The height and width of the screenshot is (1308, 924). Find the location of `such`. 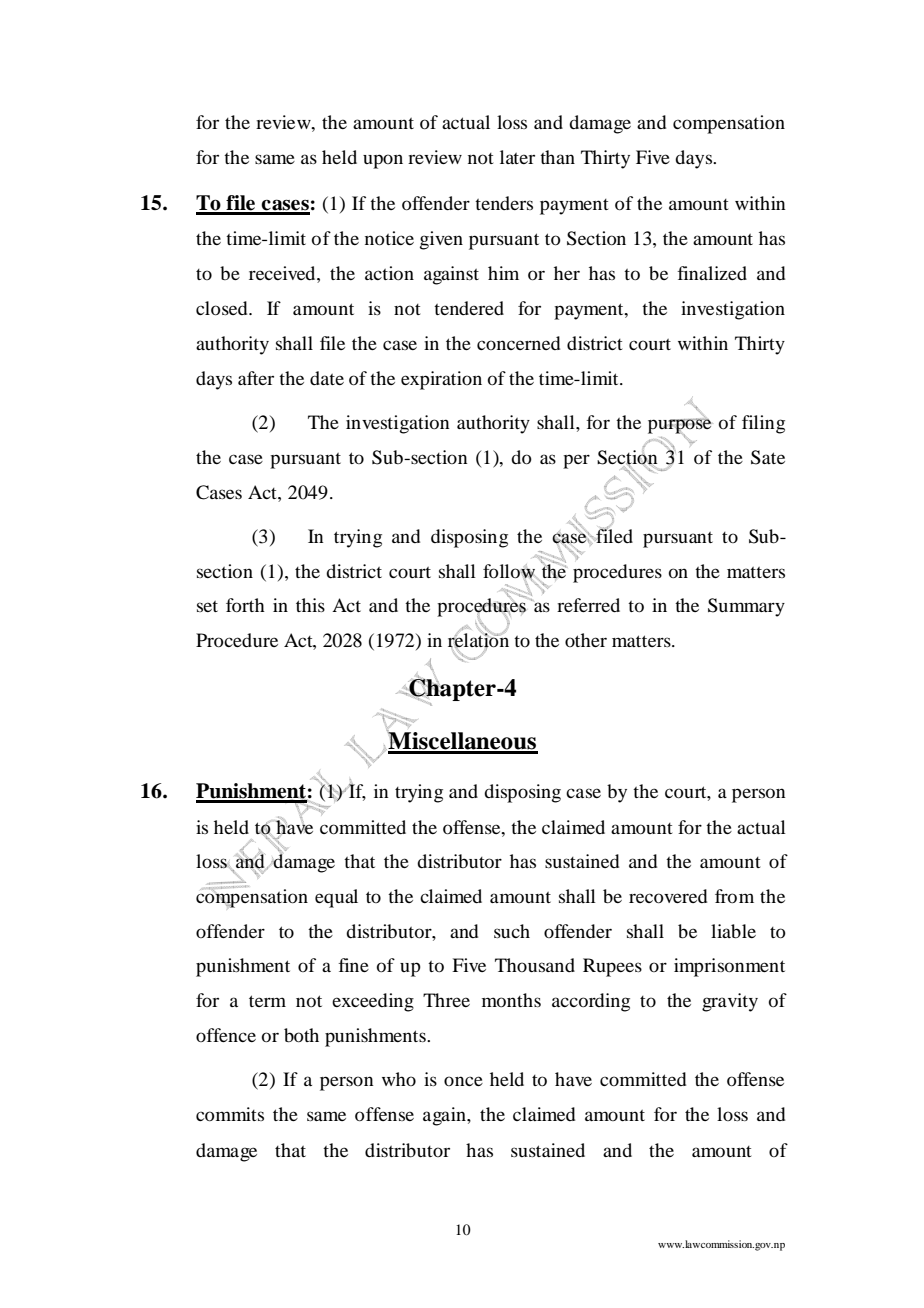

such is located at coordinates (512, 931).
